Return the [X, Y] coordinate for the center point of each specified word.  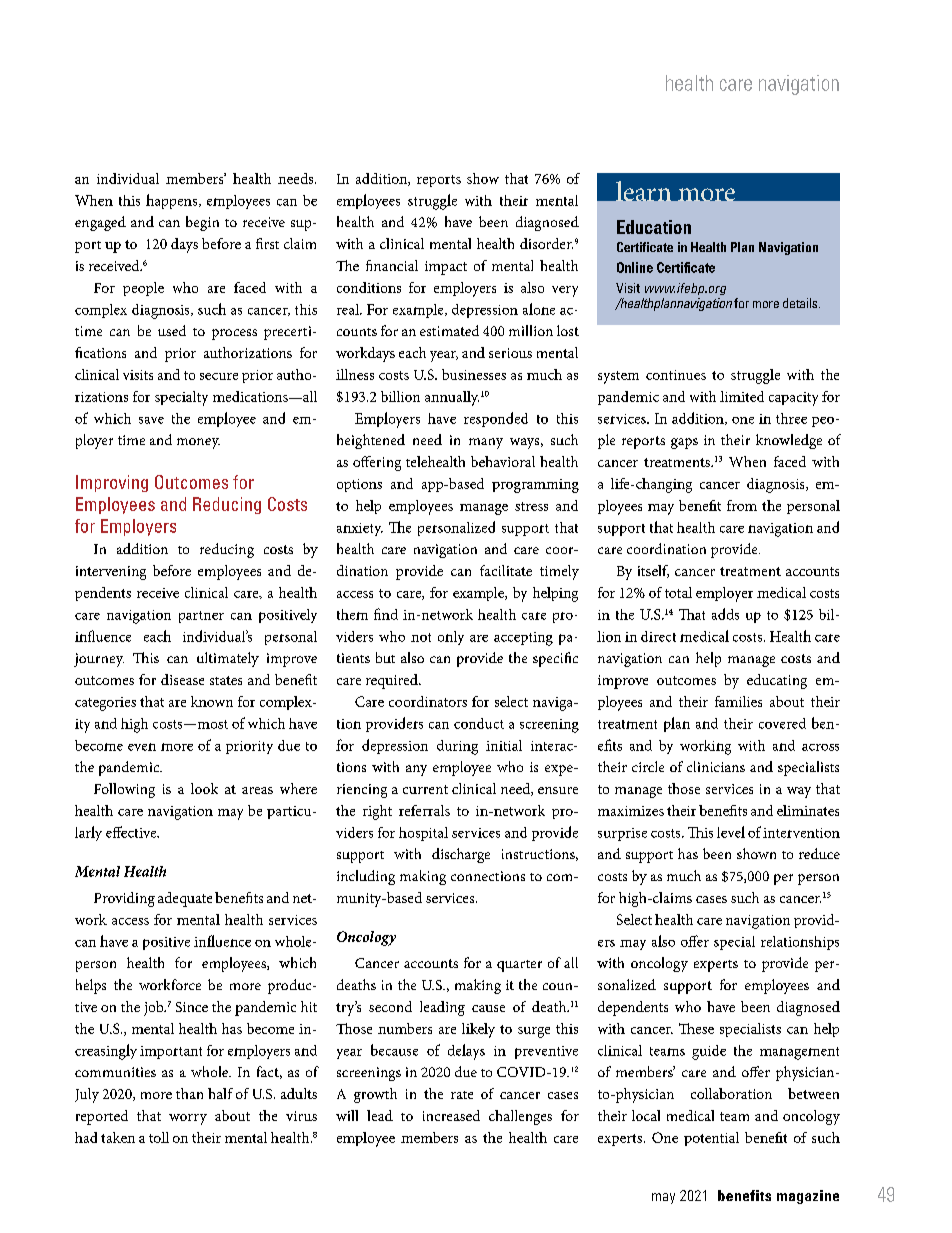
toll [159, 1137]
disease [182, 679]
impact [446, 268]
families [738, 701]
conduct [479, 723]
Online [635, 267]
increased [451, 1115]
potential [711, 1139]
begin [202, 223]
